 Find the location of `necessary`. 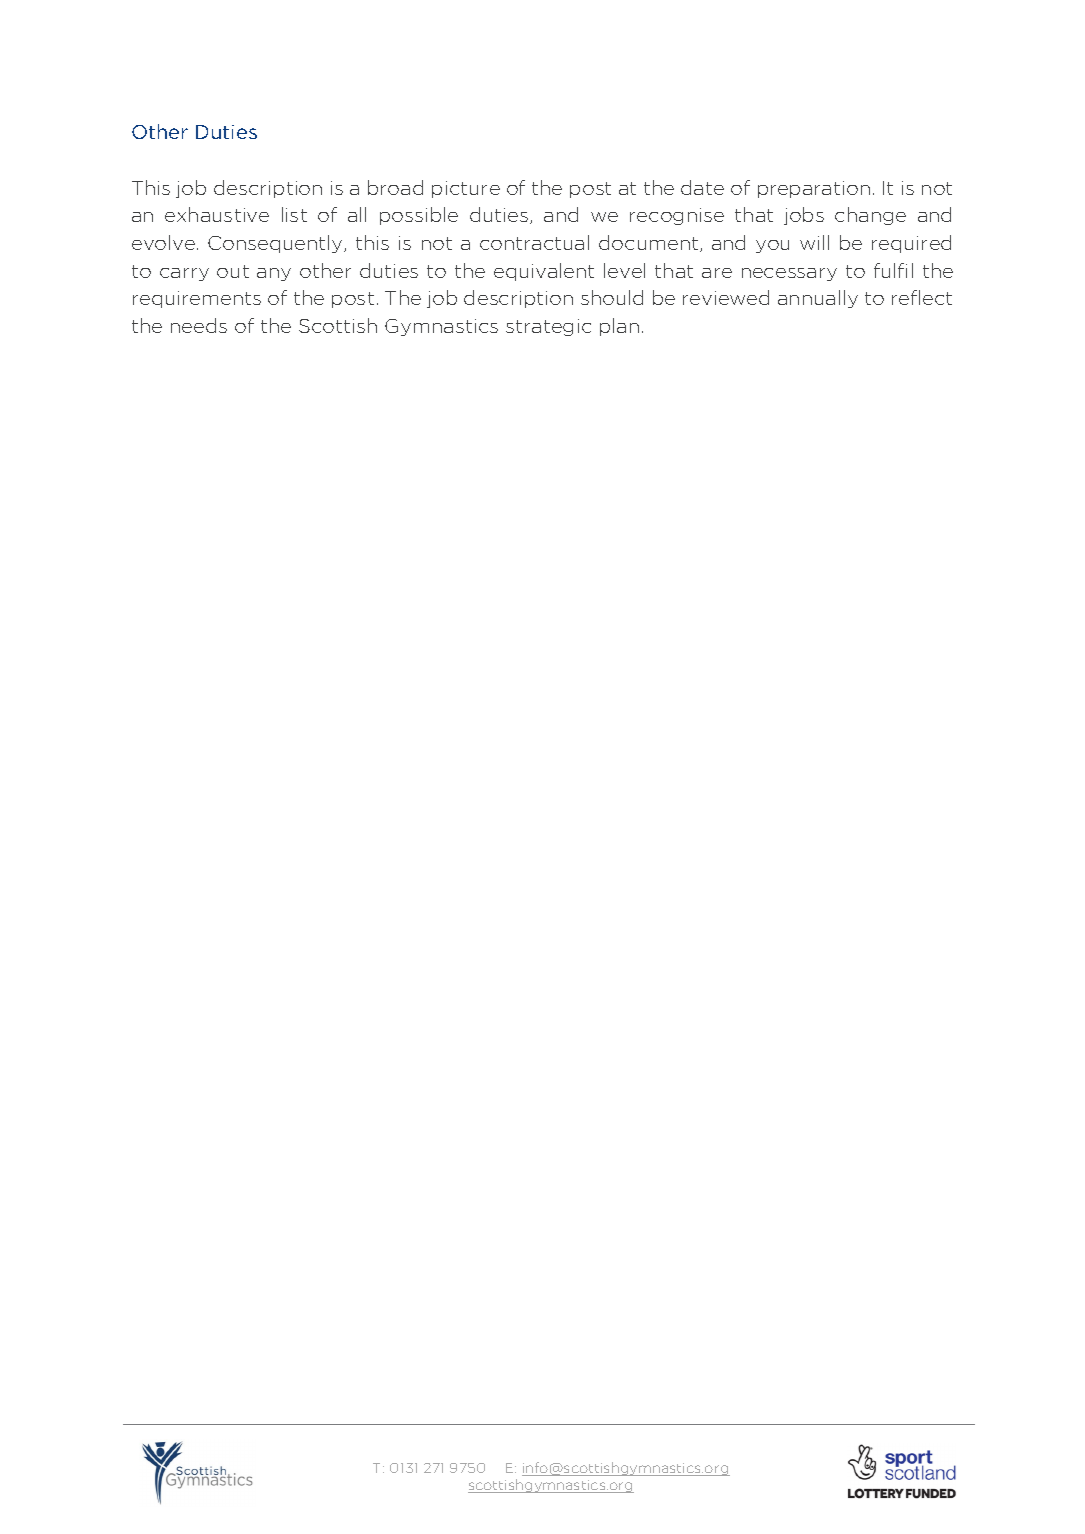

necessary is located at coordinates (789, 274).
